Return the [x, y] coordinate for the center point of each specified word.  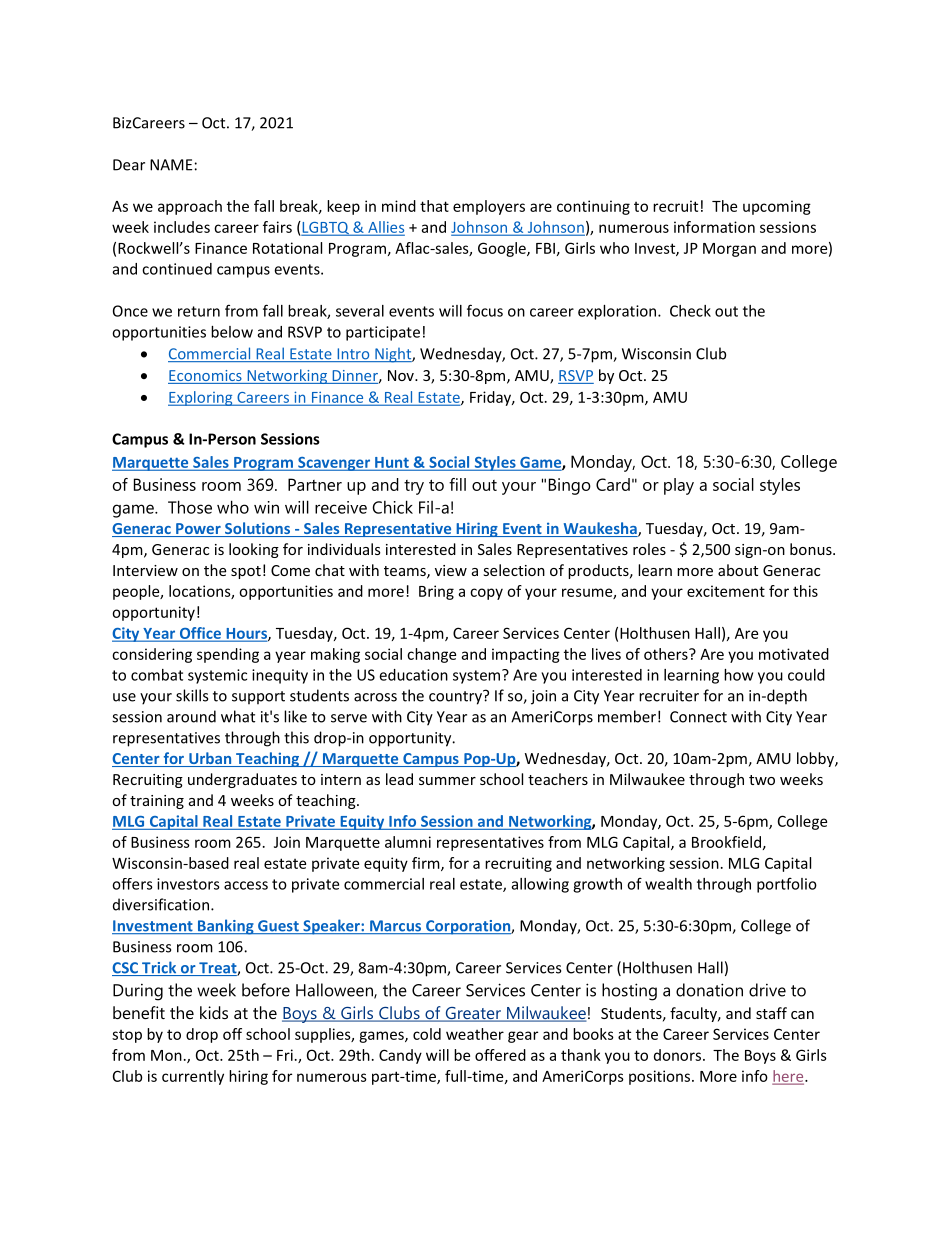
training [157, 802]
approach [190, 207]
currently [193, 1077]
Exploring [201, 398]
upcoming [777, 207]
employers [489, 207]
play [679, 486]
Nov [402, 375]
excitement [726, 591]
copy [486, 594]
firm [427, 864]
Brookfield [726, 842]
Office [200, 634]
